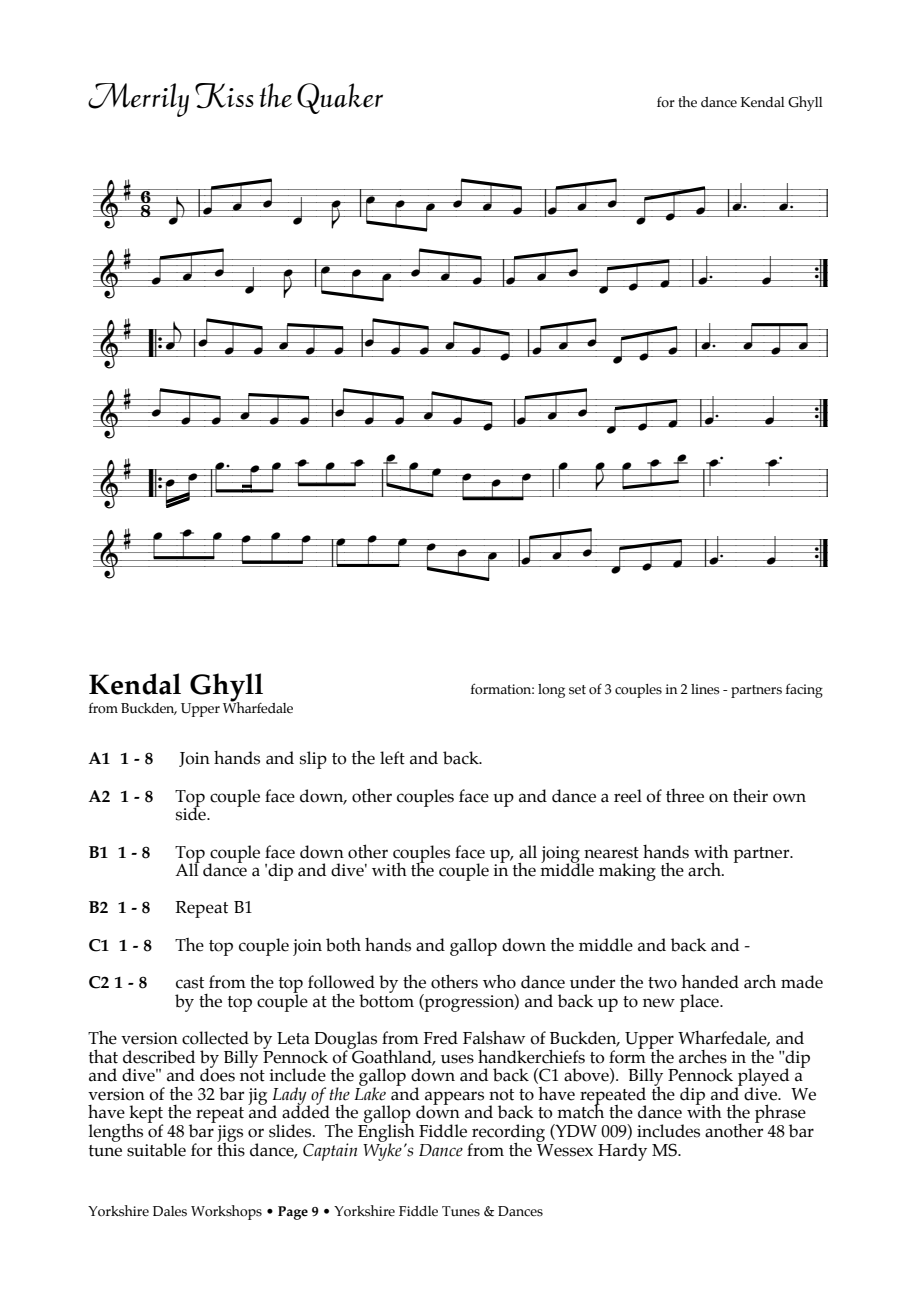  I want to click on slip, so click(313, 760).
